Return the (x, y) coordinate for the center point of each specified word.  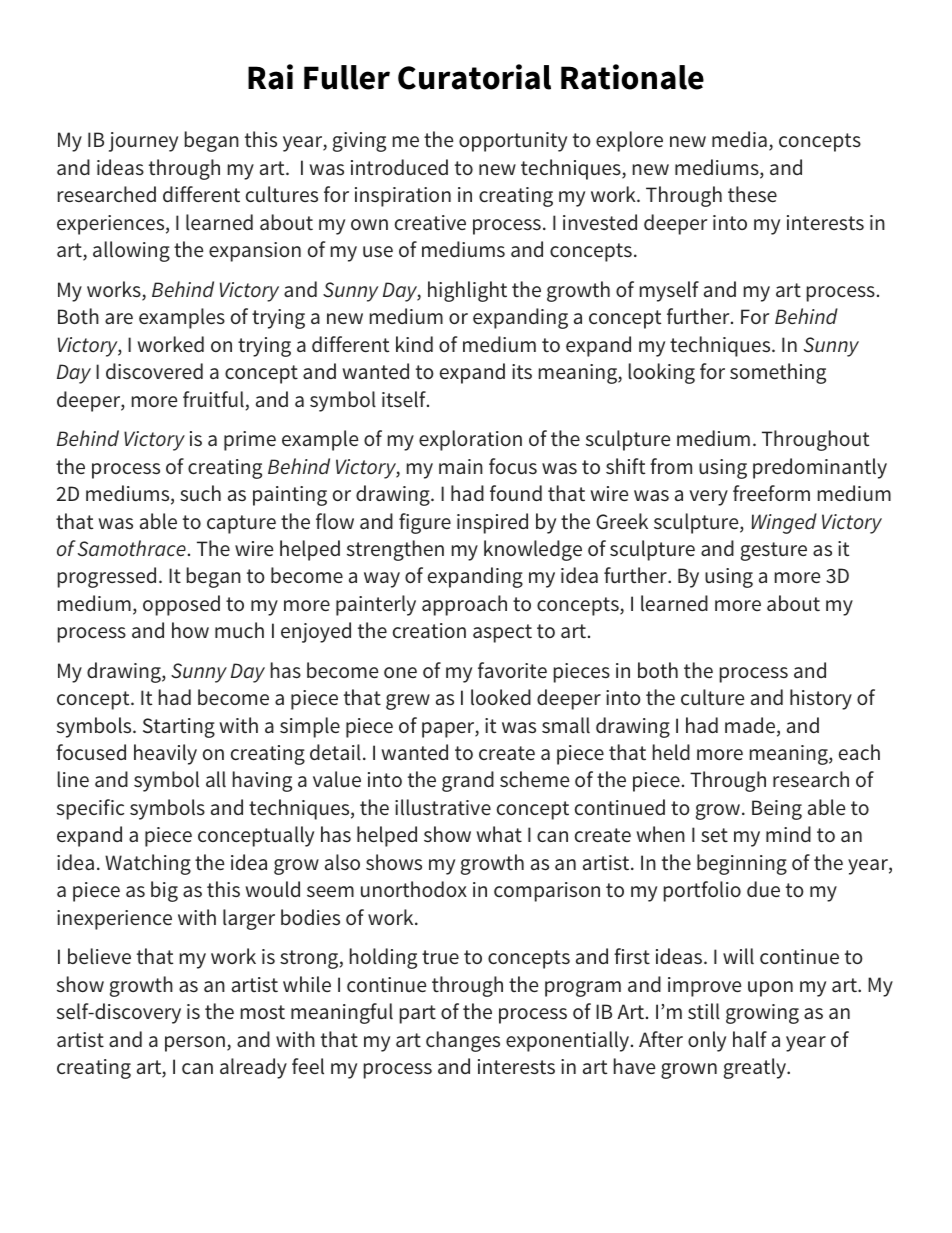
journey (143, 142)
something (778, 373)
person (195, 1044)
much (239, 630)
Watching (148, 864)
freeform (771, 493)
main (461, 466)
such (200, 493)
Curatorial (474, 77)
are (119, 318)
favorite (512, 670)
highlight (467, 291)
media (739, 139)
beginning (742, 864)
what (499, 834)
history (821, 699)
